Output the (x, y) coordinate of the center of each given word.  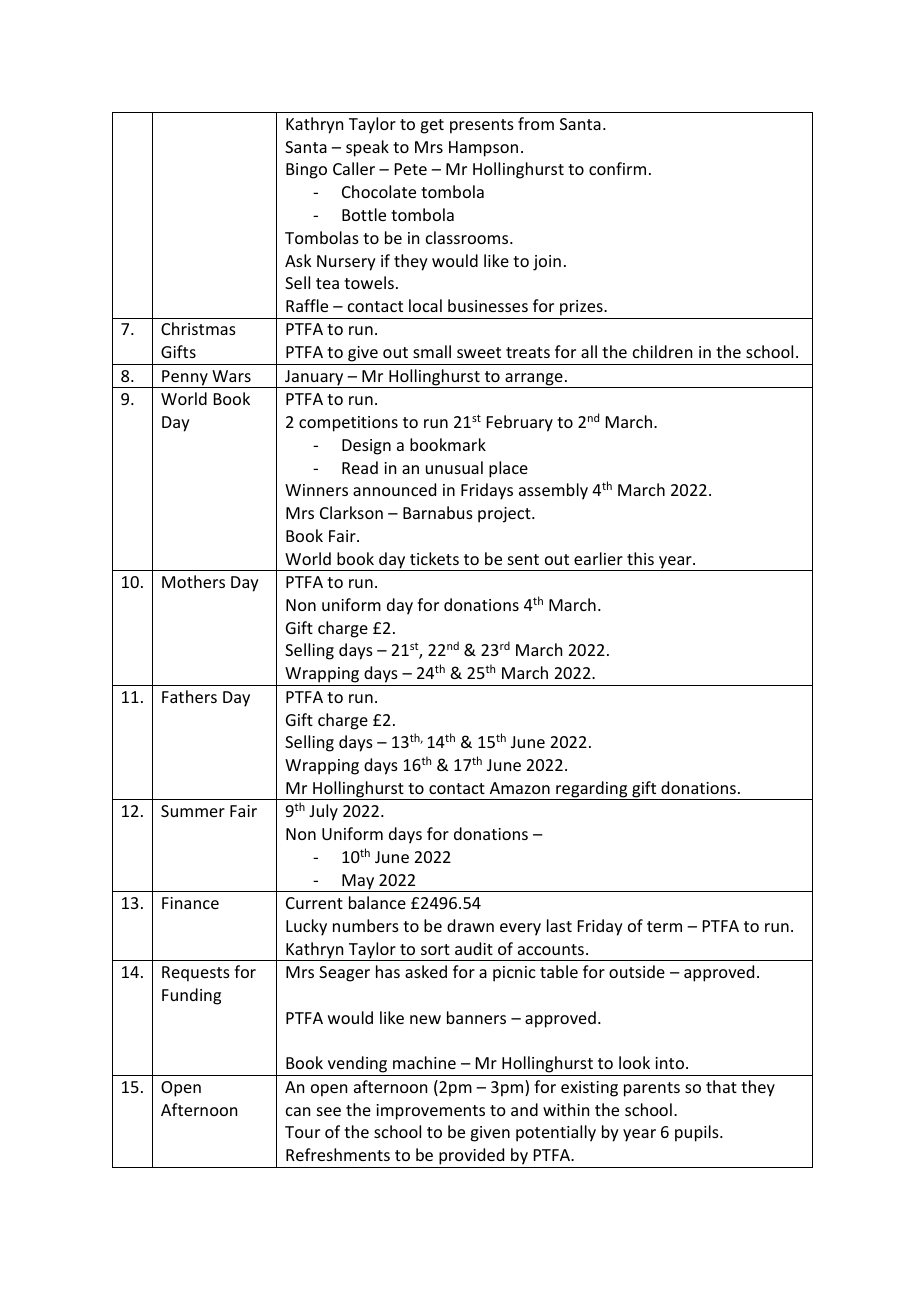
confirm (617, 168)
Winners (316, 490)
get (432, 126)
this (640, 558)
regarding (592, 790)
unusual (454, 467)
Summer (193, 811)
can (298, 1111)
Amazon (520, 788)
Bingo (306, 171)
